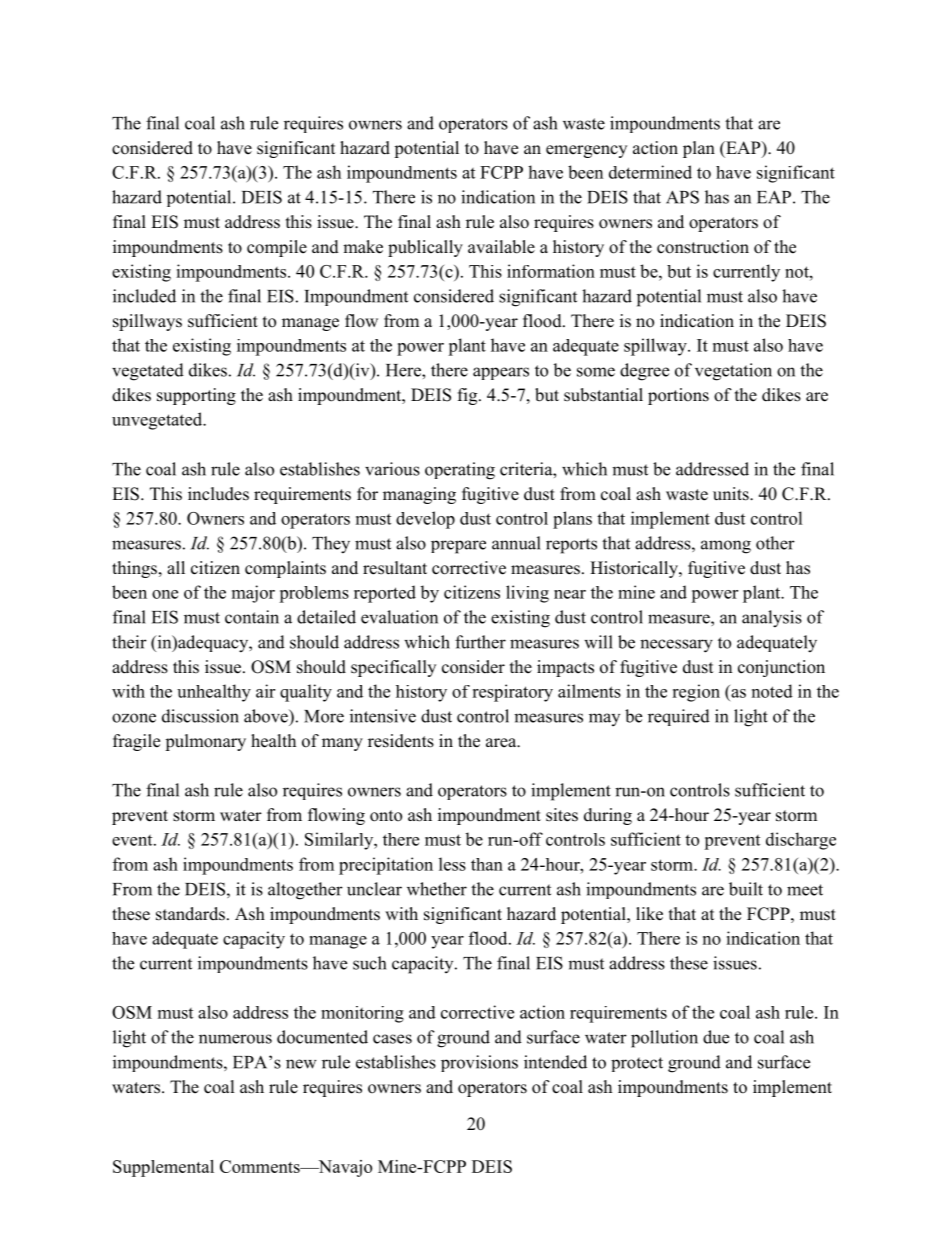  Describe the element at coordinates (726, 547) in the image. I see `among` at that location.
